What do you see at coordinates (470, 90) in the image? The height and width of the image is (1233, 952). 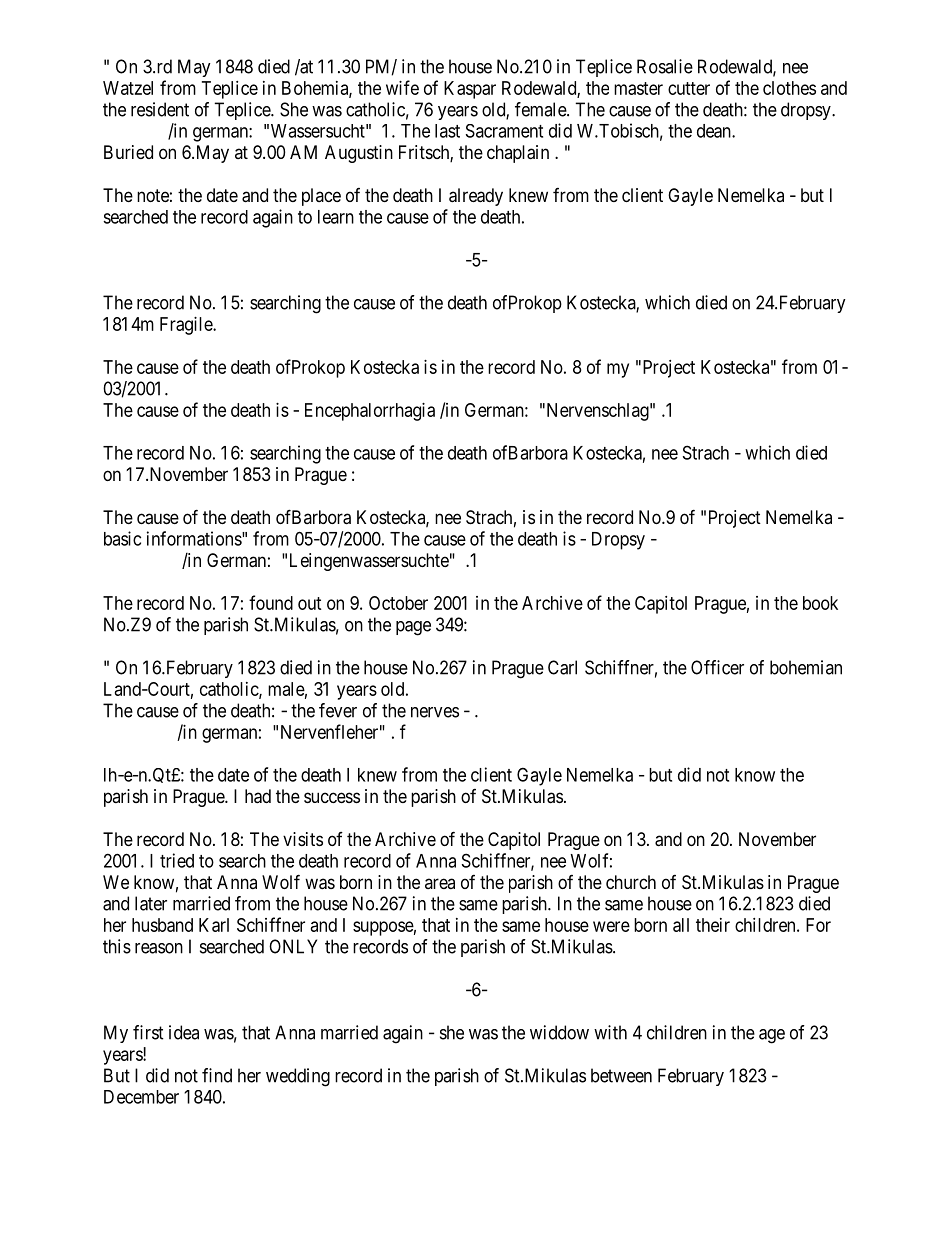 I see `Kaspar` at bounding box center [470, 90].
